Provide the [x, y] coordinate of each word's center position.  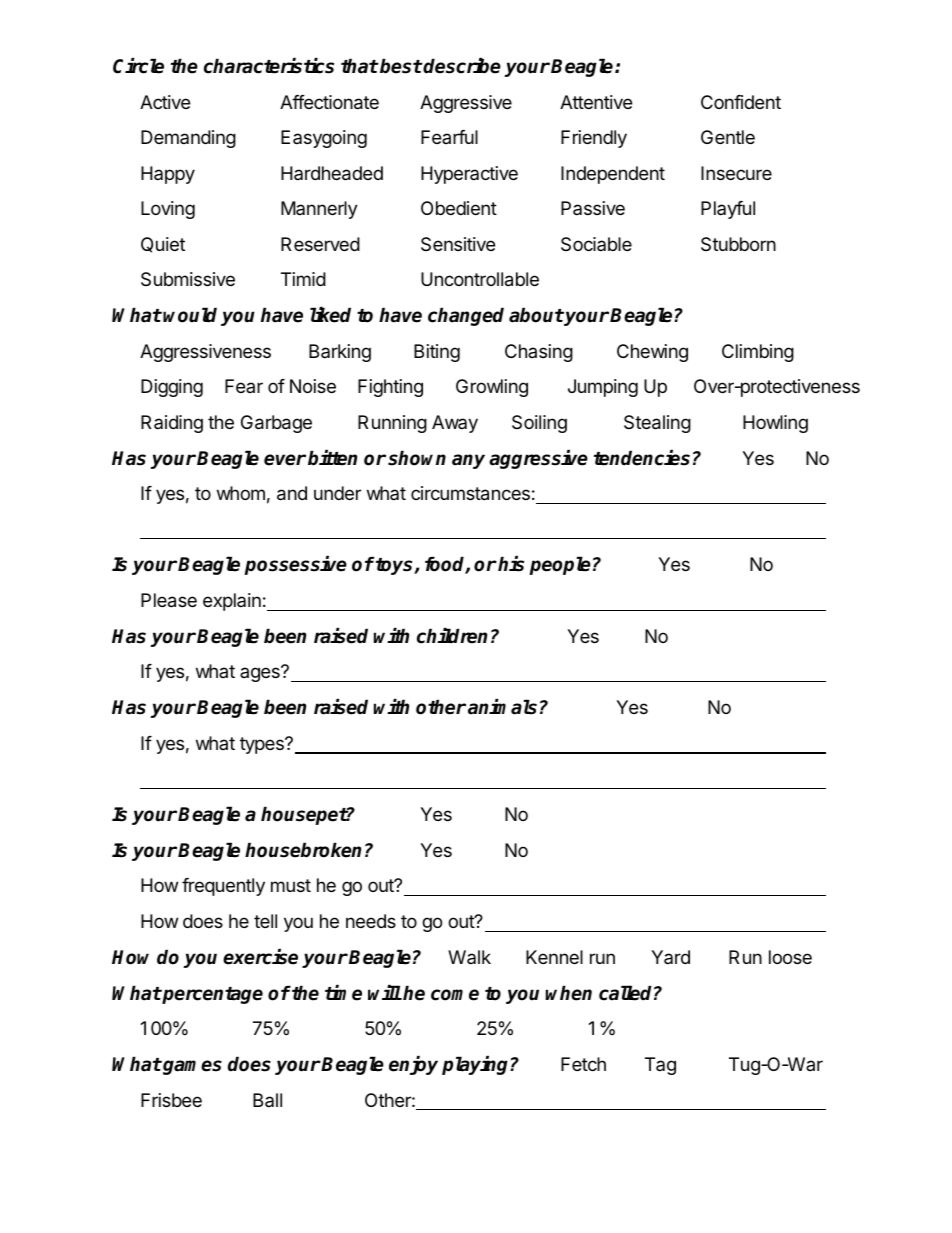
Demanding [188, 139]
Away [455, 424]
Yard [670, 957]
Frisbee [171, 1100]
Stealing [657, 424]
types [263, 745]
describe [461, 66]
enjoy [413, 1065]
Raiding [172, 424]
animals [502, 707]
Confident [741, 102]
